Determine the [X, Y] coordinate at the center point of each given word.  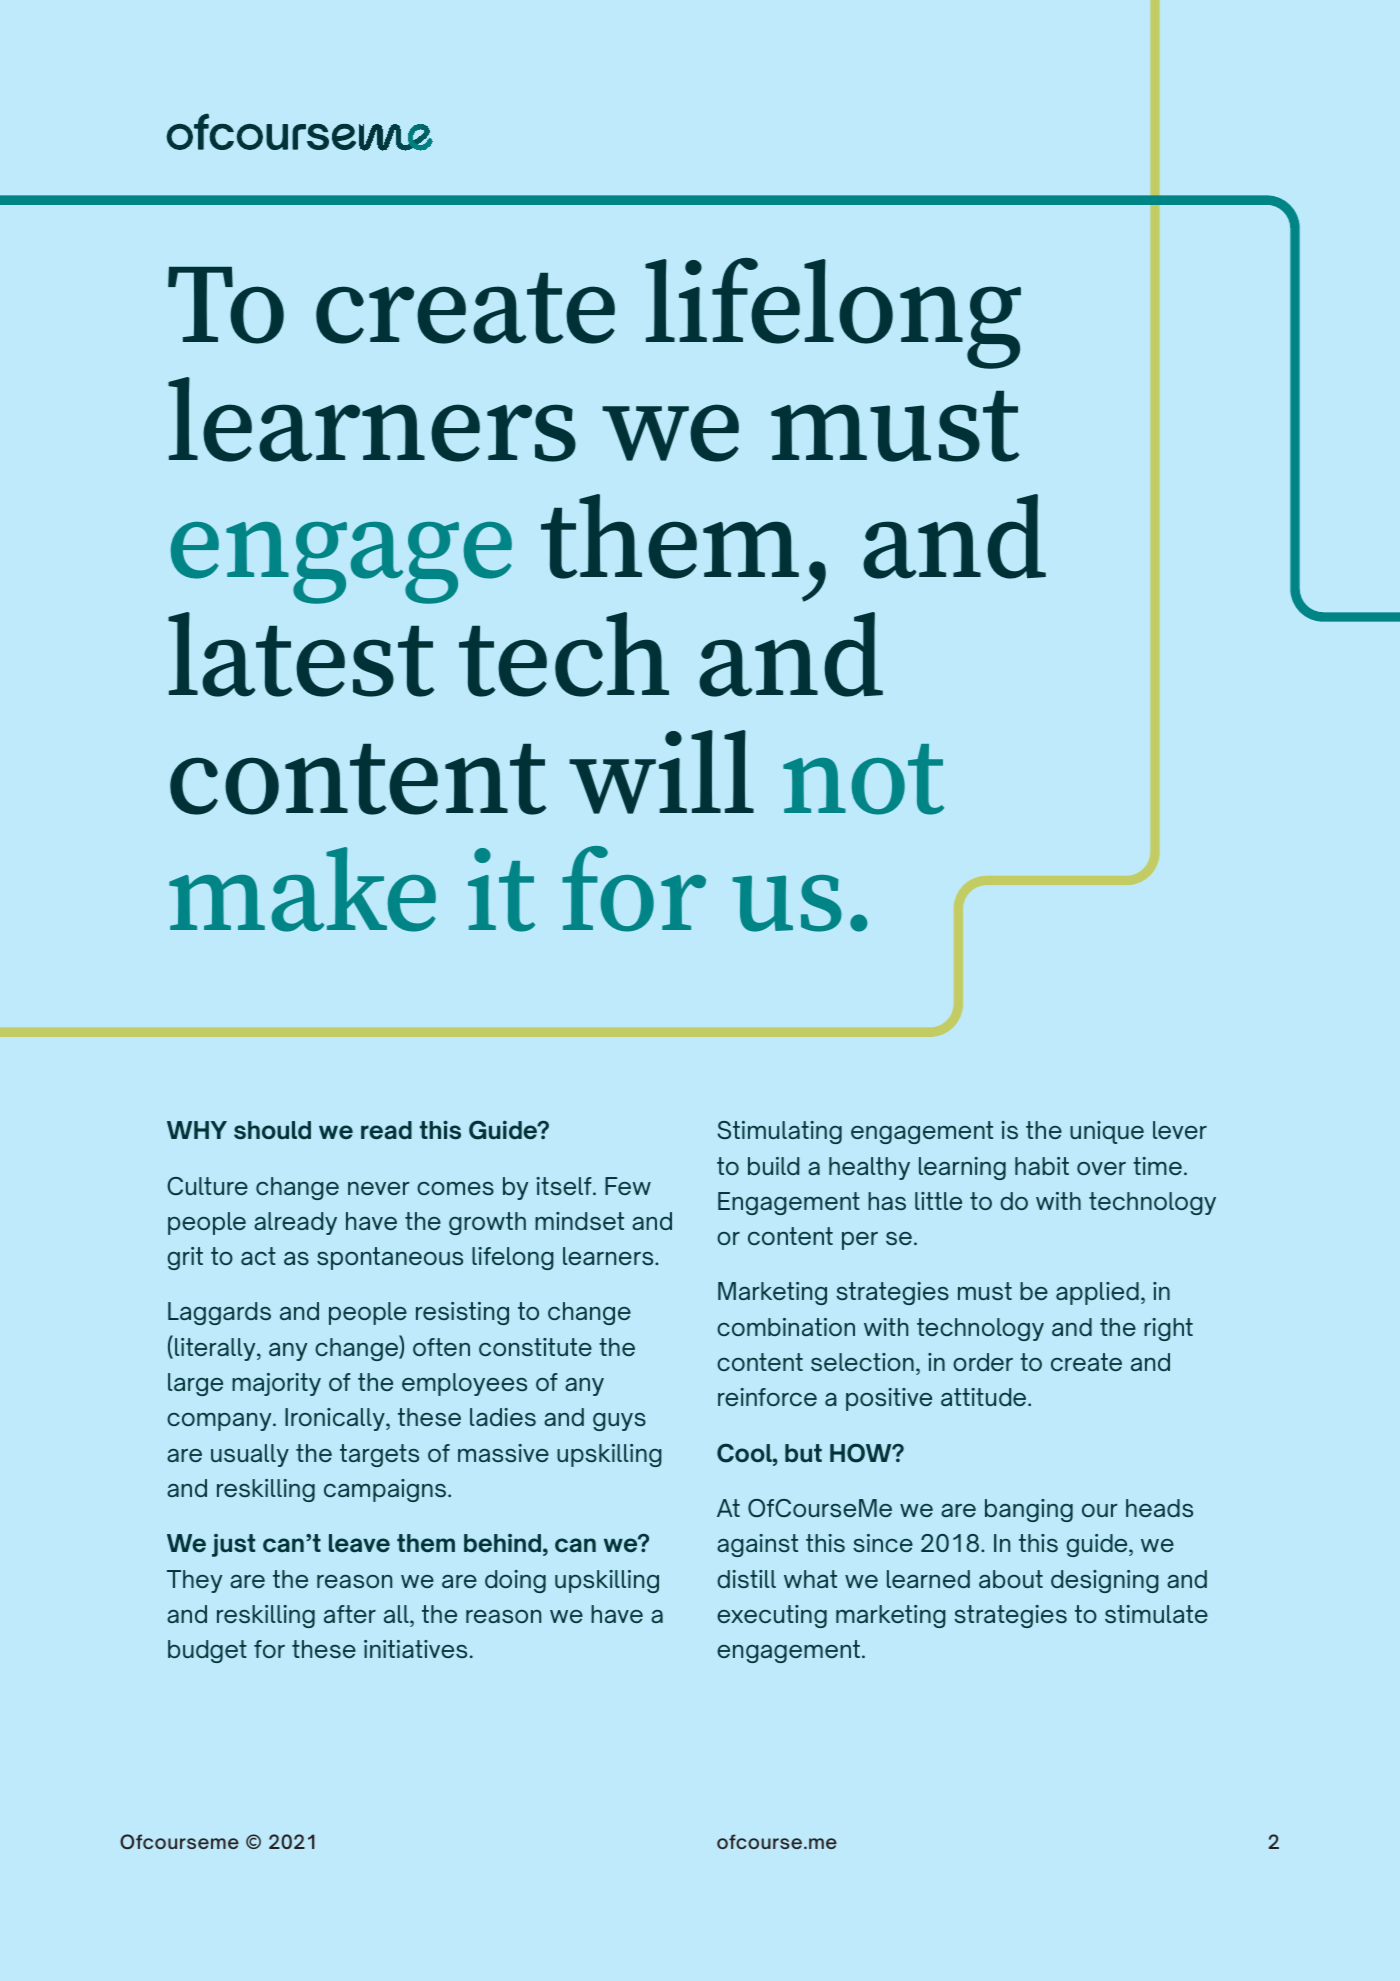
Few [628, 1186]
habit [1042, 1166]
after [350, 1614]
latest [301, 654]
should [272, 1130]
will [661, 772]
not [863, 779]
